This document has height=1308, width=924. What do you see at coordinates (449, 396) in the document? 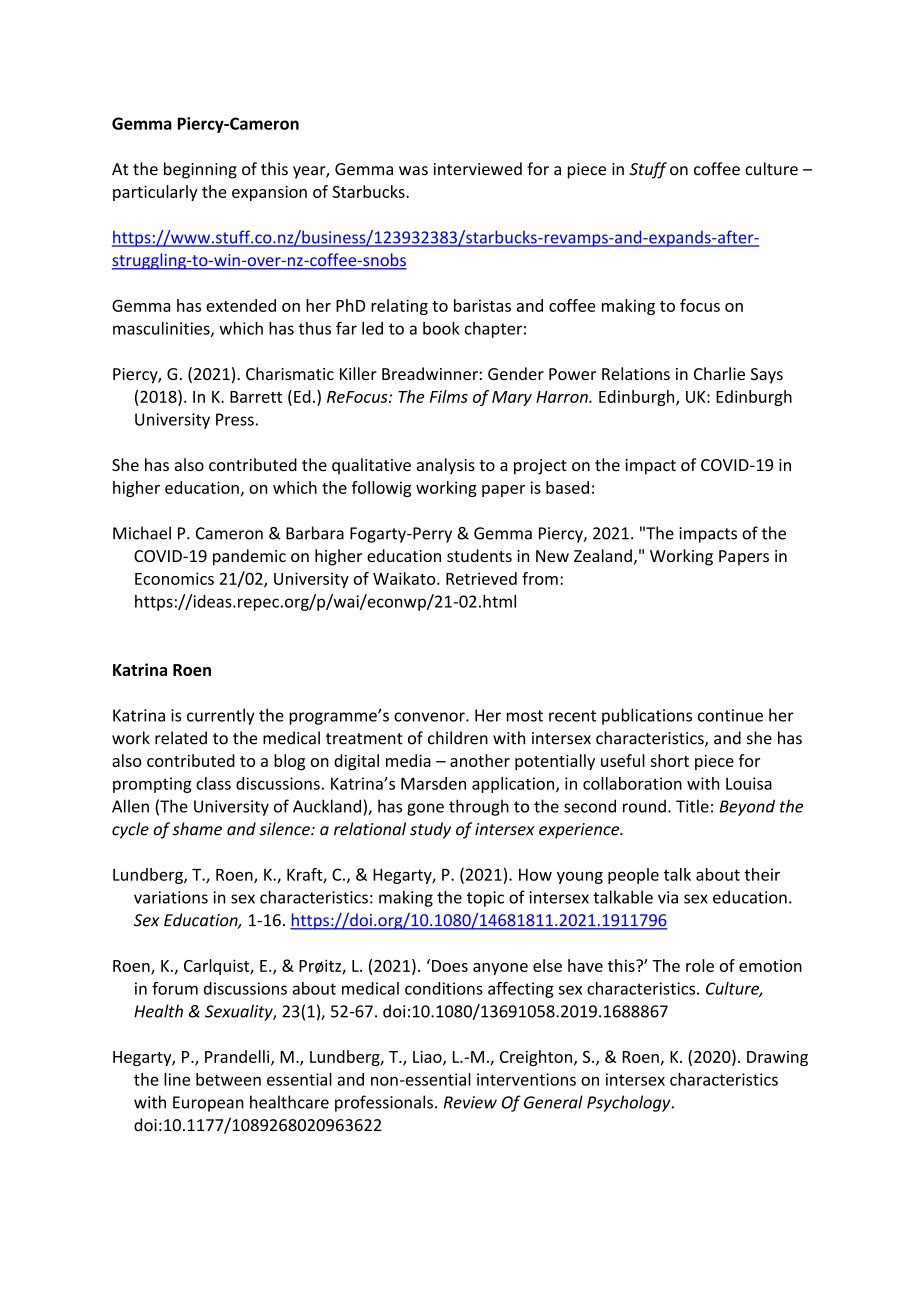
I see `Films` at bounding box center [449, 396].
